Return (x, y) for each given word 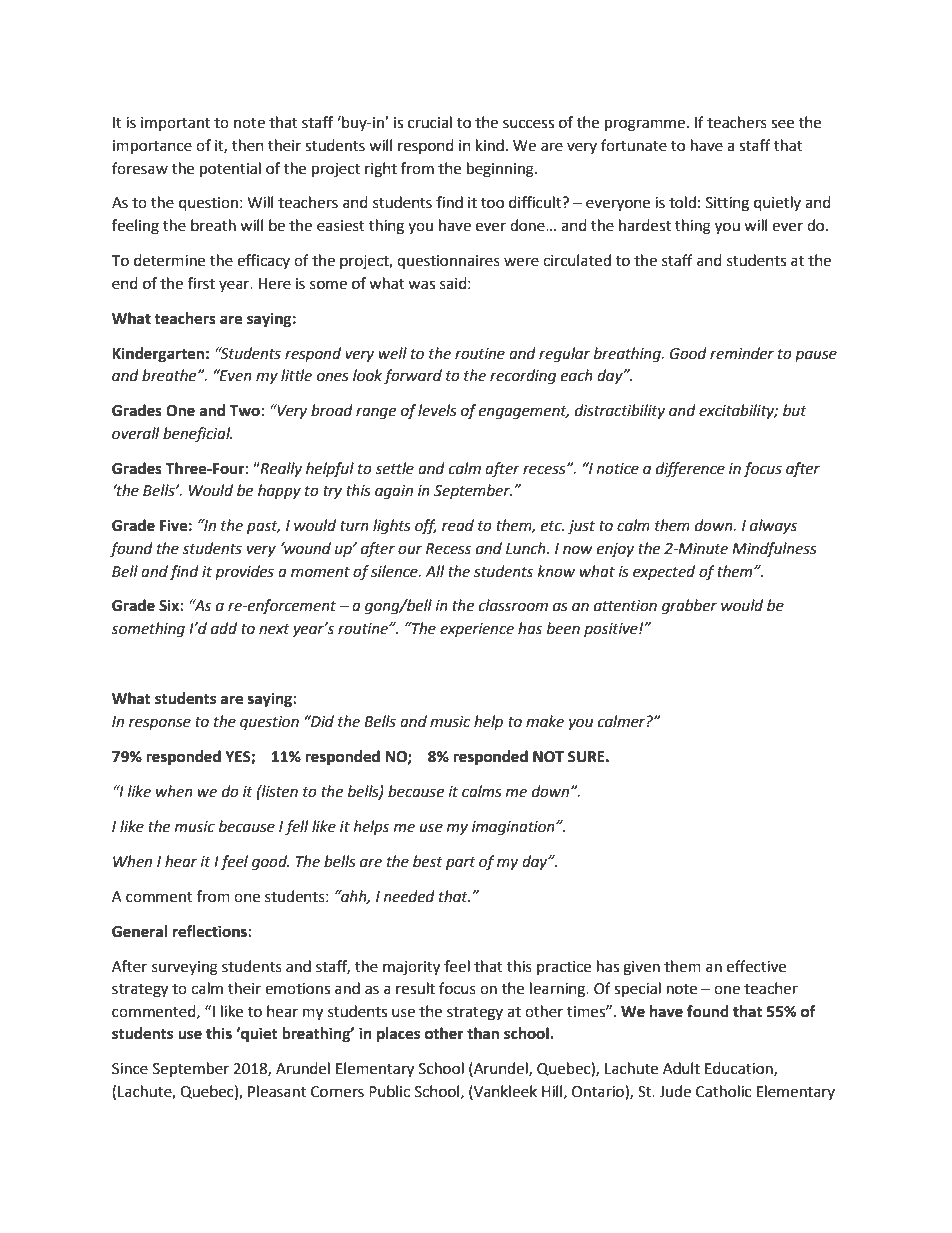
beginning (501, 170)
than (483, 1033)
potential (230, 170)
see (782, 124)
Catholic (723, 1091)
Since (130, 1069)
